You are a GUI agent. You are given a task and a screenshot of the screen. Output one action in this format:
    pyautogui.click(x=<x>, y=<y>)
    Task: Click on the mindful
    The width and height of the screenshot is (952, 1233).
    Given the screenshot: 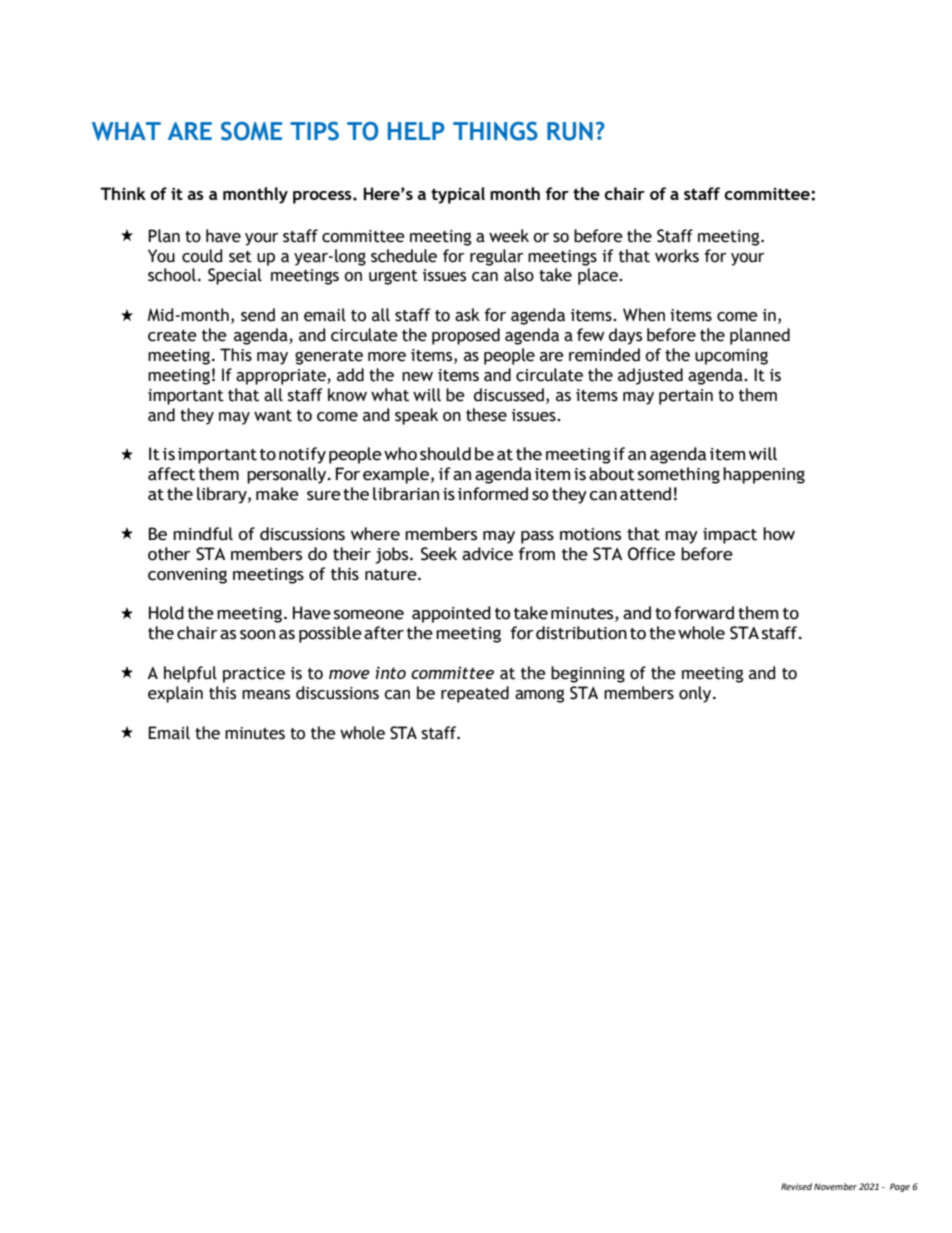 What is the action you would take?
    pyautogui.click(x=203, y=534)
